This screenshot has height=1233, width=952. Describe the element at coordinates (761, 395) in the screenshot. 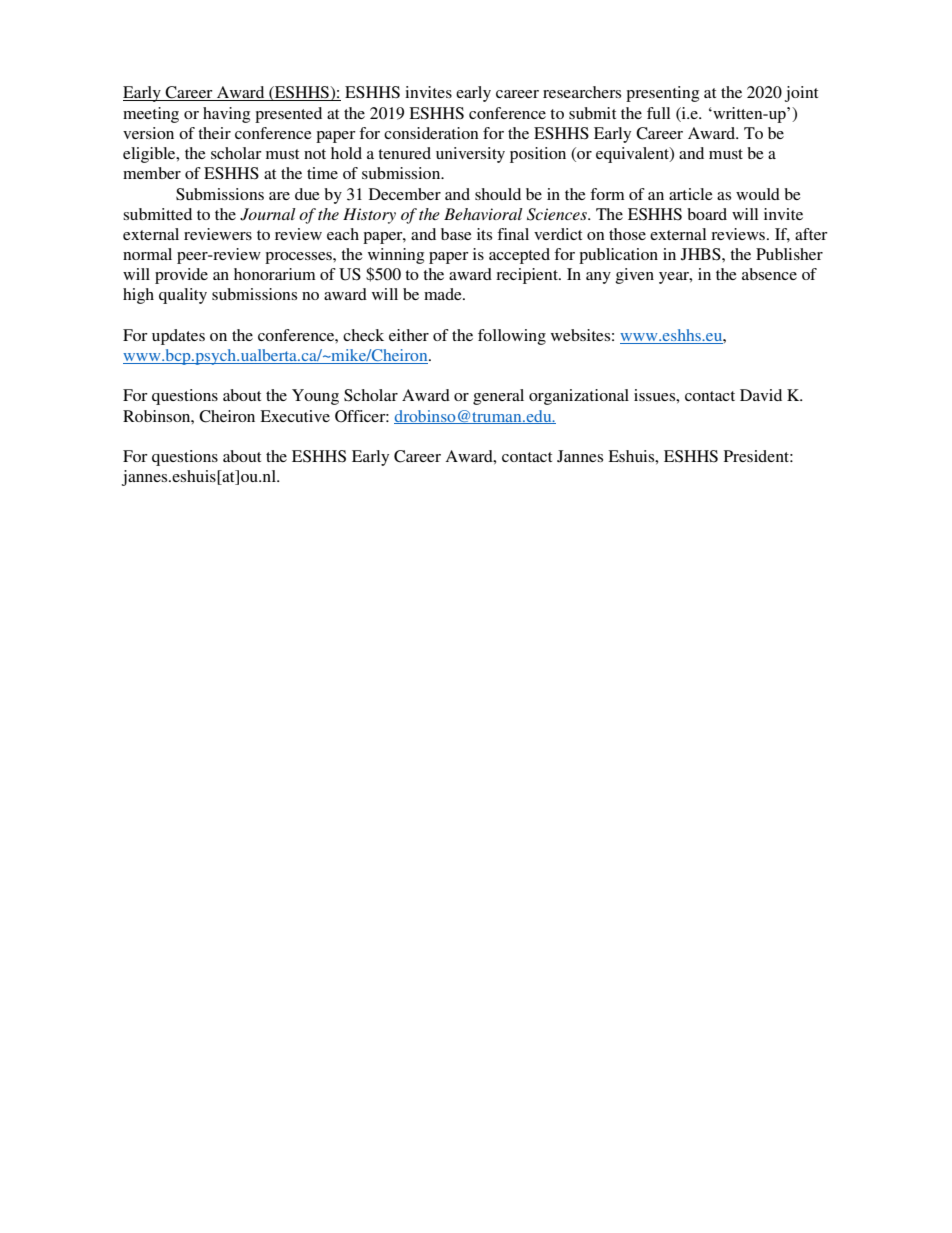

I see `David` at that location.
